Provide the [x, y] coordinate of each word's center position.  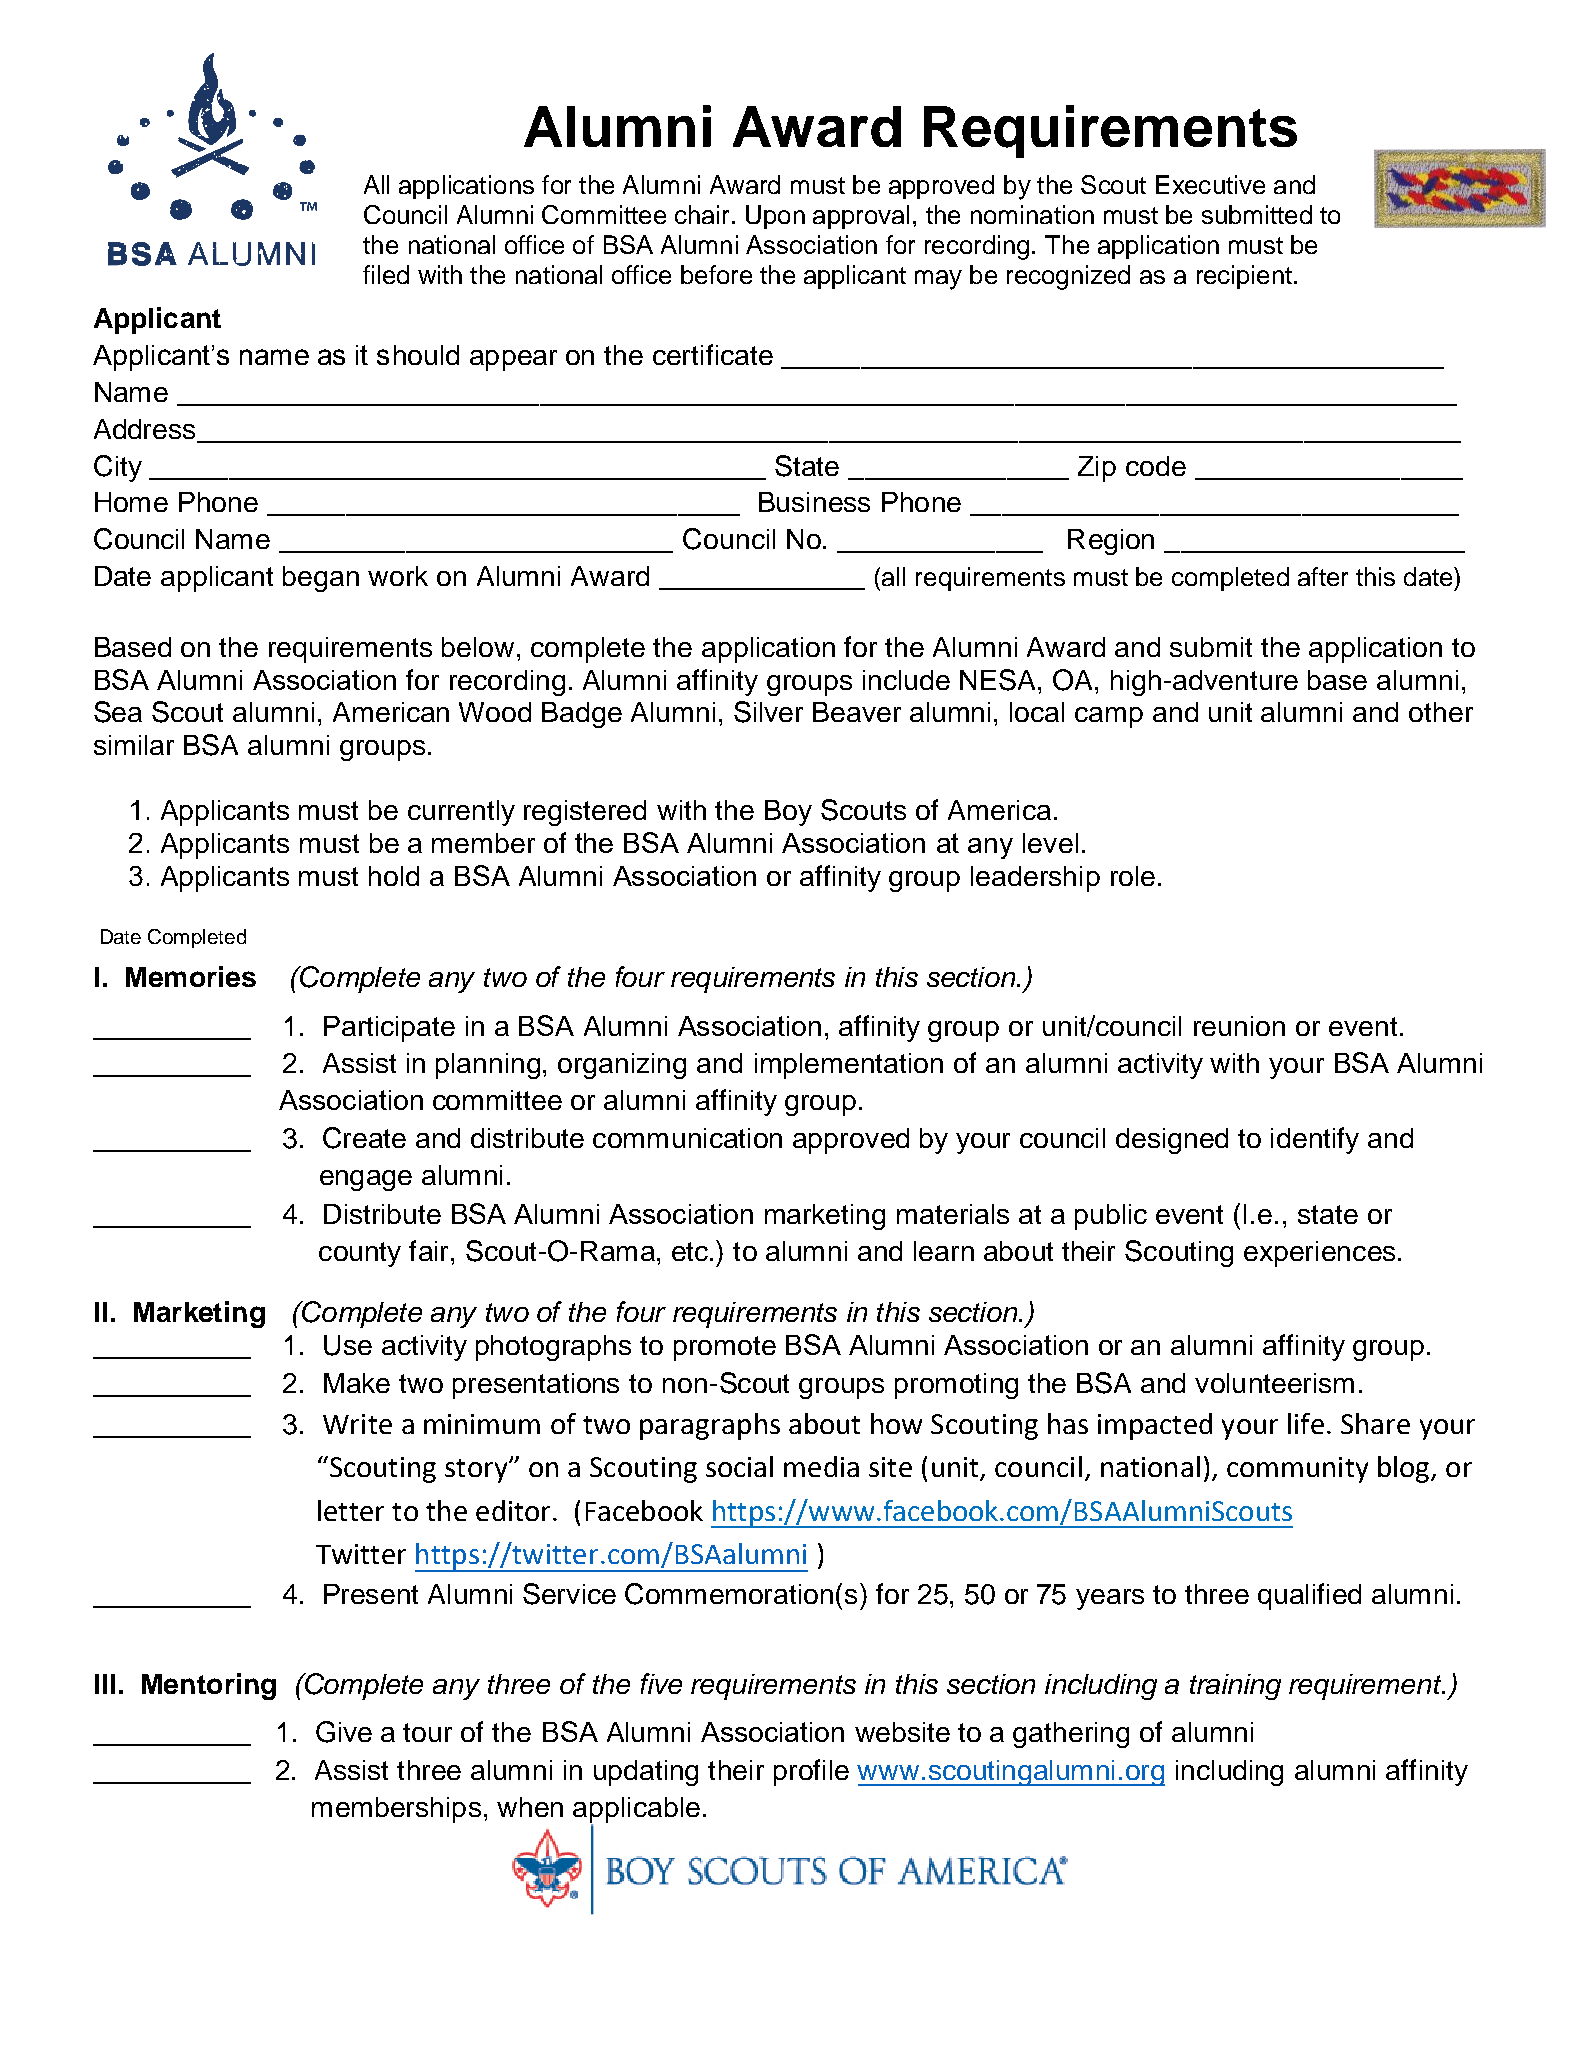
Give [344, 1732]
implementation [849, 1066]
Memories [191, 976]
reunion [1239, 1026]
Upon [775, 217]
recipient [1244, 277]
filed [386, 274]
